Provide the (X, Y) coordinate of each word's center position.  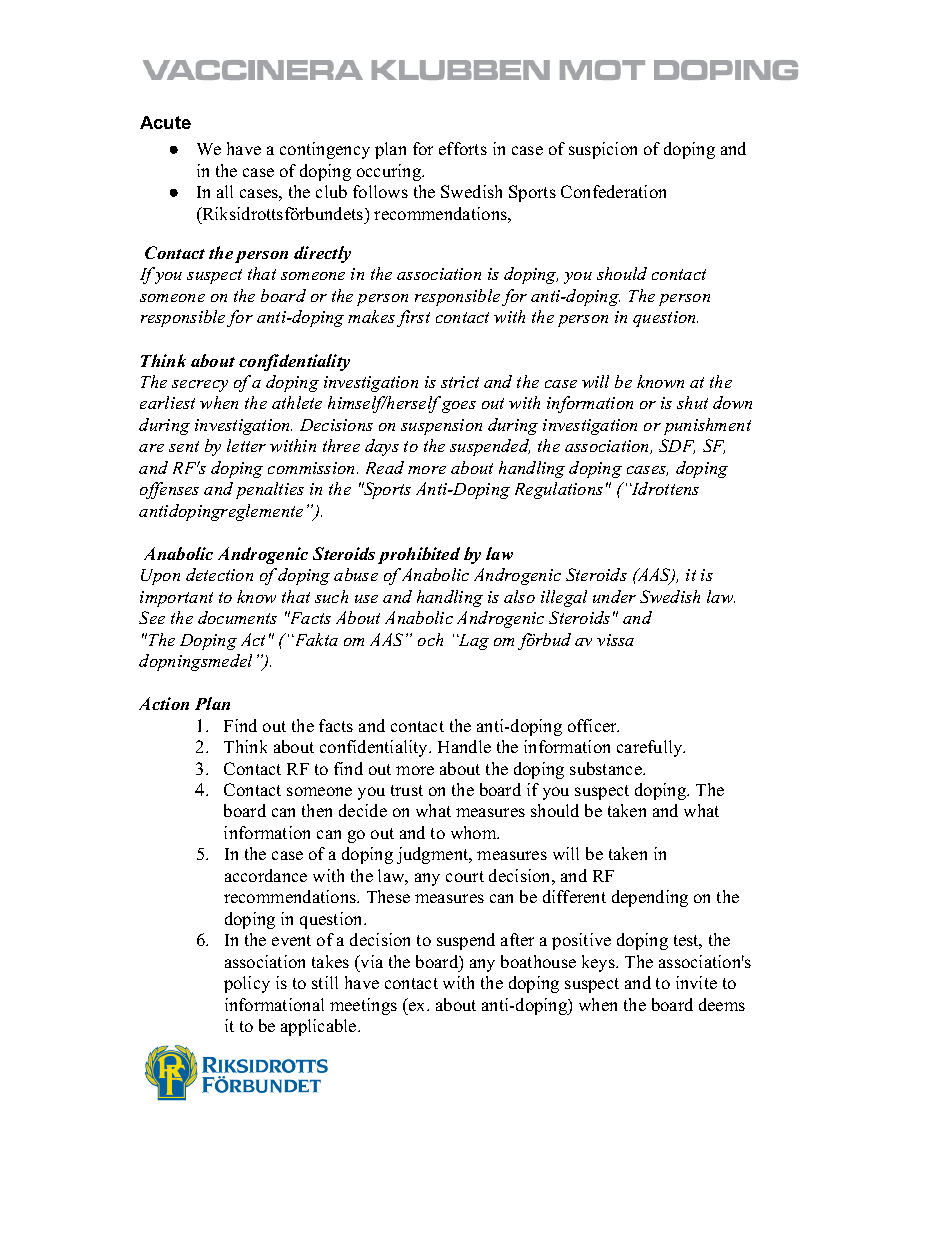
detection (219, 574)
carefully (651, 748)
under (614, 596)
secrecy (200, 386)
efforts (463, 148)
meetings (363, 1006)
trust (407, 790)
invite (696, 982)
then (317, 810)
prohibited (419, 555)
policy (247, 984)
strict (460, 382)
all (225, 191)
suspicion (603, 150)
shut (692, 402)
